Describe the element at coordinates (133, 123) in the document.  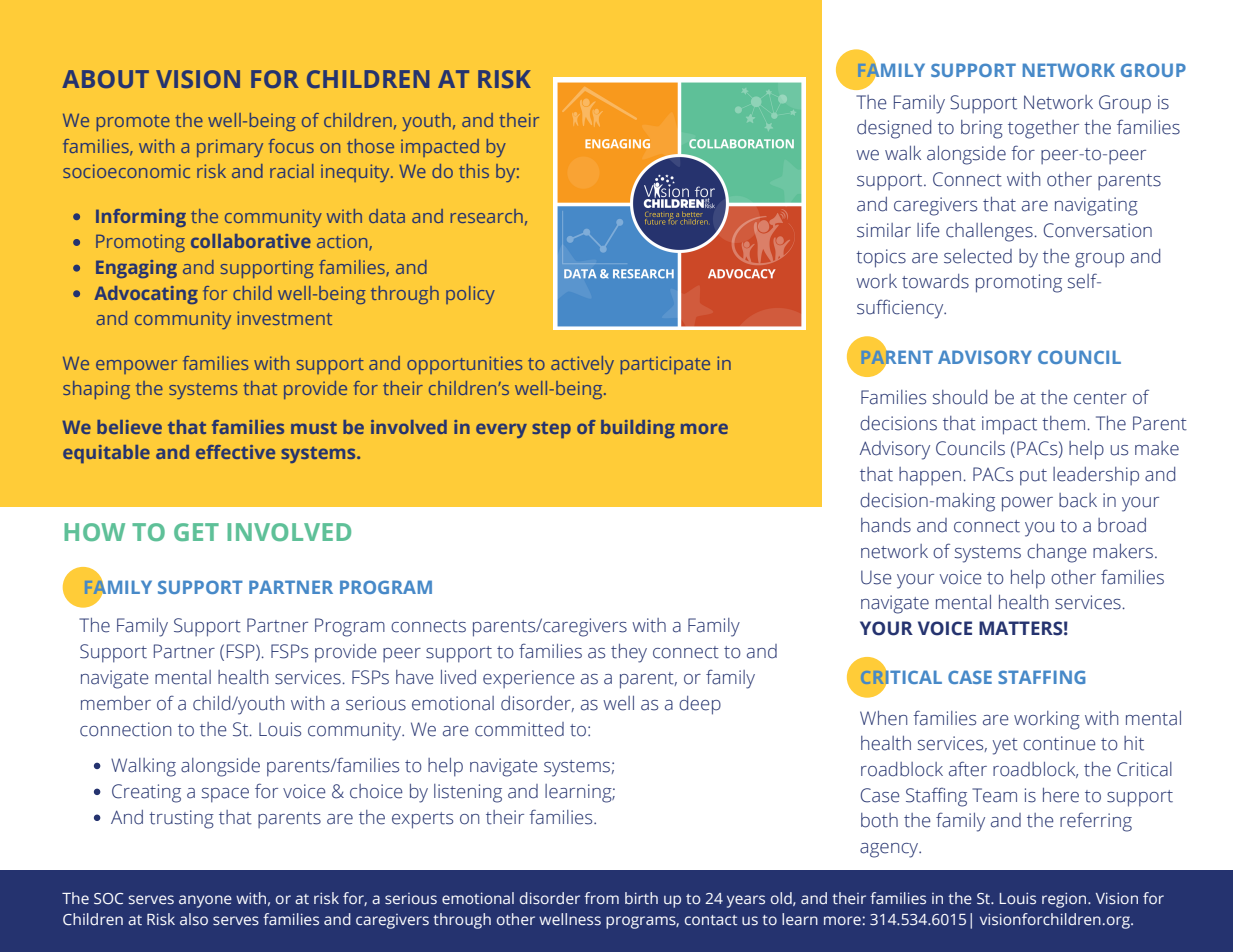
I see `promote` at that location.
